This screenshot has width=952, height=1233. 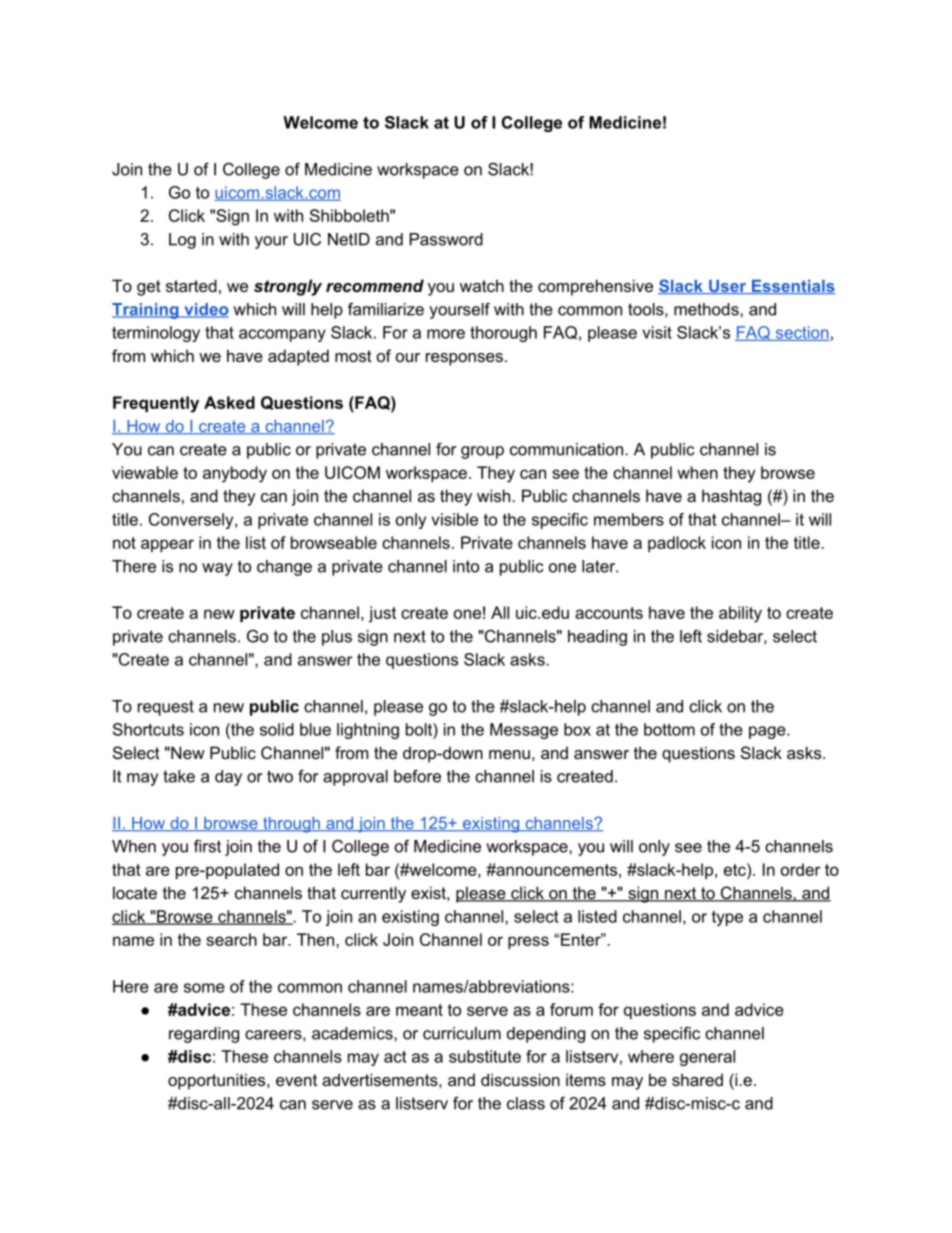 I want to click on hashtag, so click(x=731, y=497).
